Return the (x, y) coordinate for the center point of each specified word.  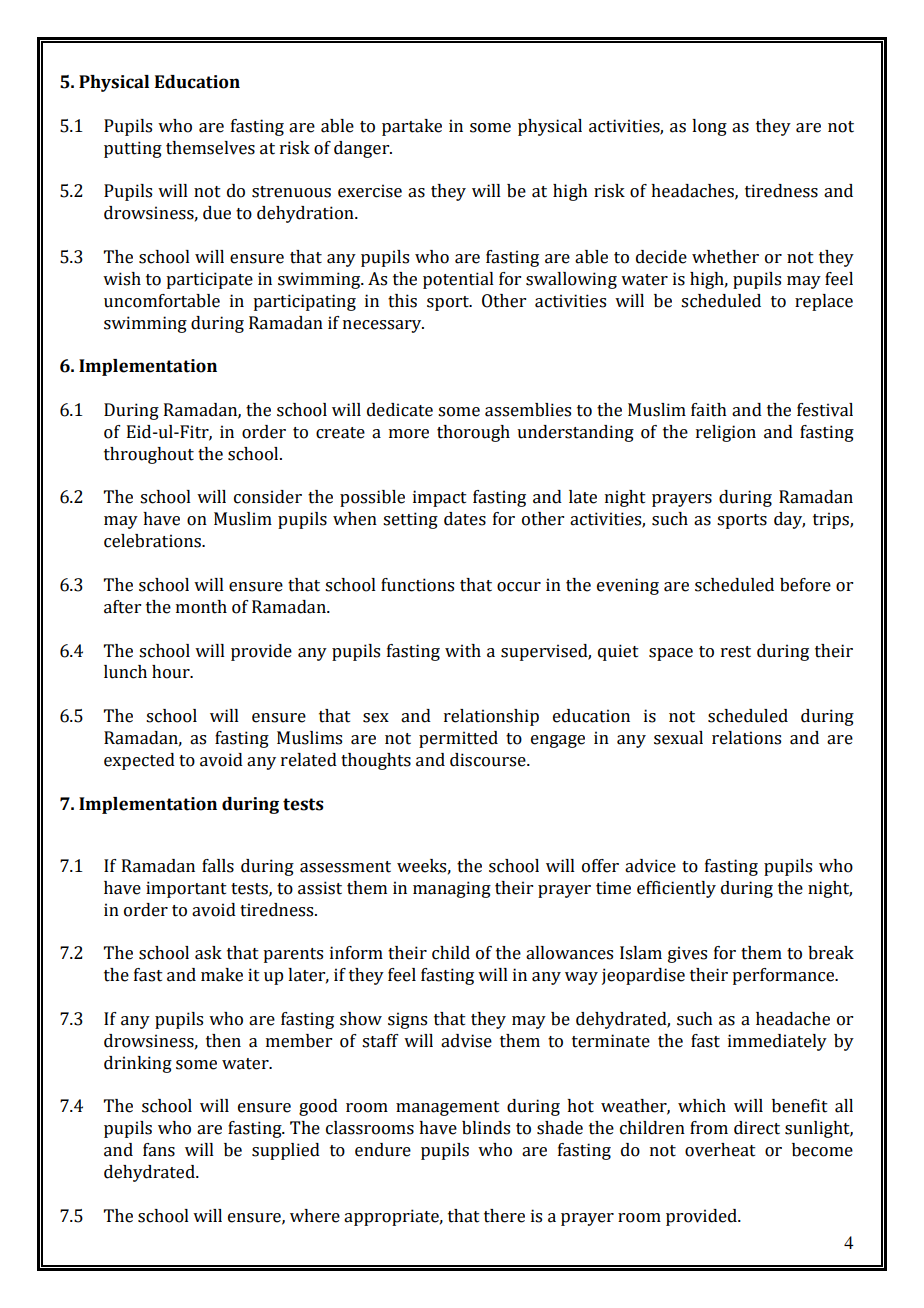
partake (412, 127)
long (709, 127)
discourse (489, 760)
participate (209, 280)
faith (709, 410)
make (222, 975)
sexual (678, 738)
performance (784, 976)
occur (519, 587)
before (805, 585)
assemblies (528, 410)
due (217, 213)
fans (159, 1150)
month (201, 607)
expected (139, 761)
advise (466, 1041)
